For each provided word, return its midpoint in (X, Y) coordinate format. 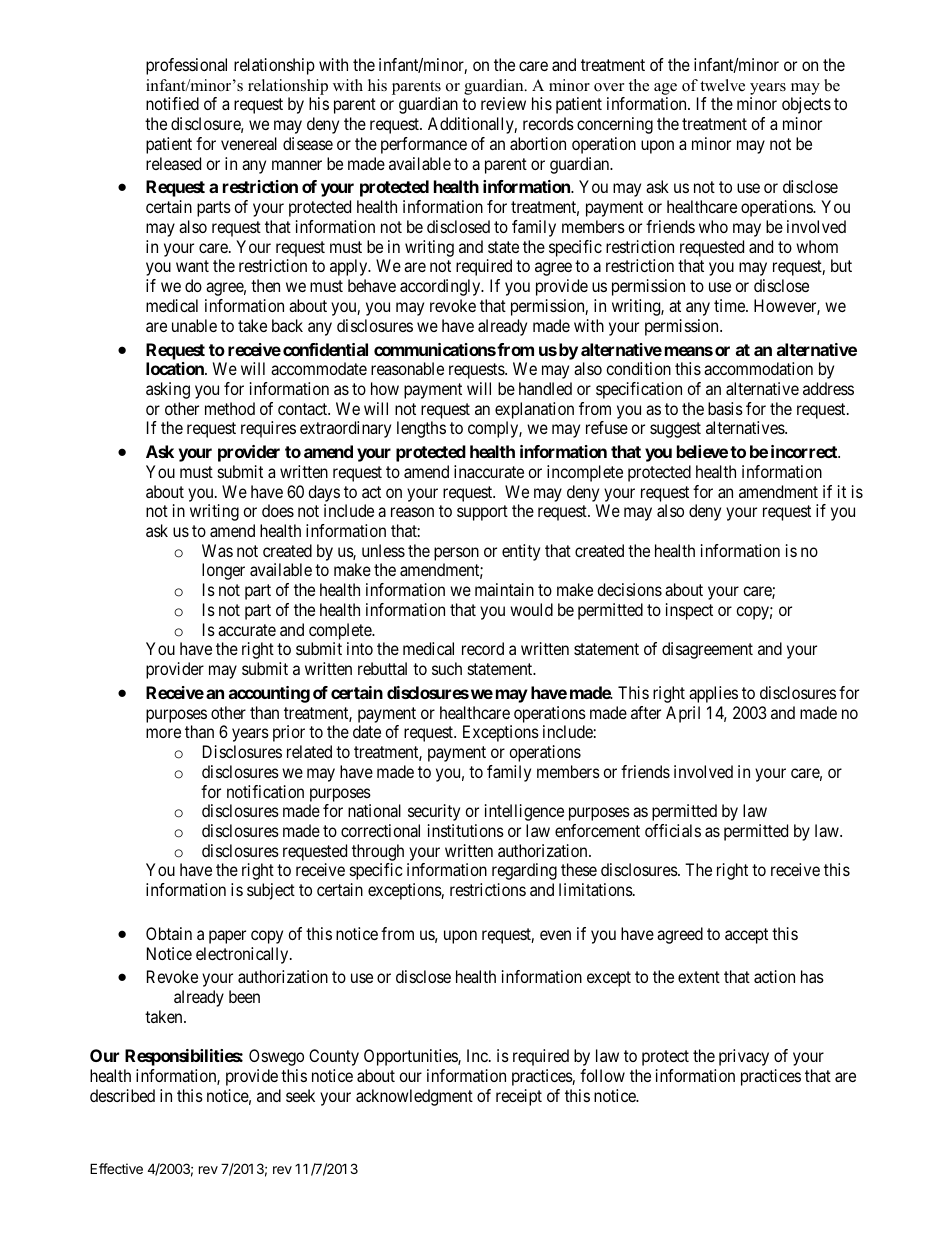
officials (673, 830)
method (230, 408)
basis (725, 408)
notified (172, 103)
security (434, 812)
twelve (722, 85)
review (503, 103)
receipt (519, 1097)
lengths (421, 429)
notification (265, 791)
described (122, 1095)
